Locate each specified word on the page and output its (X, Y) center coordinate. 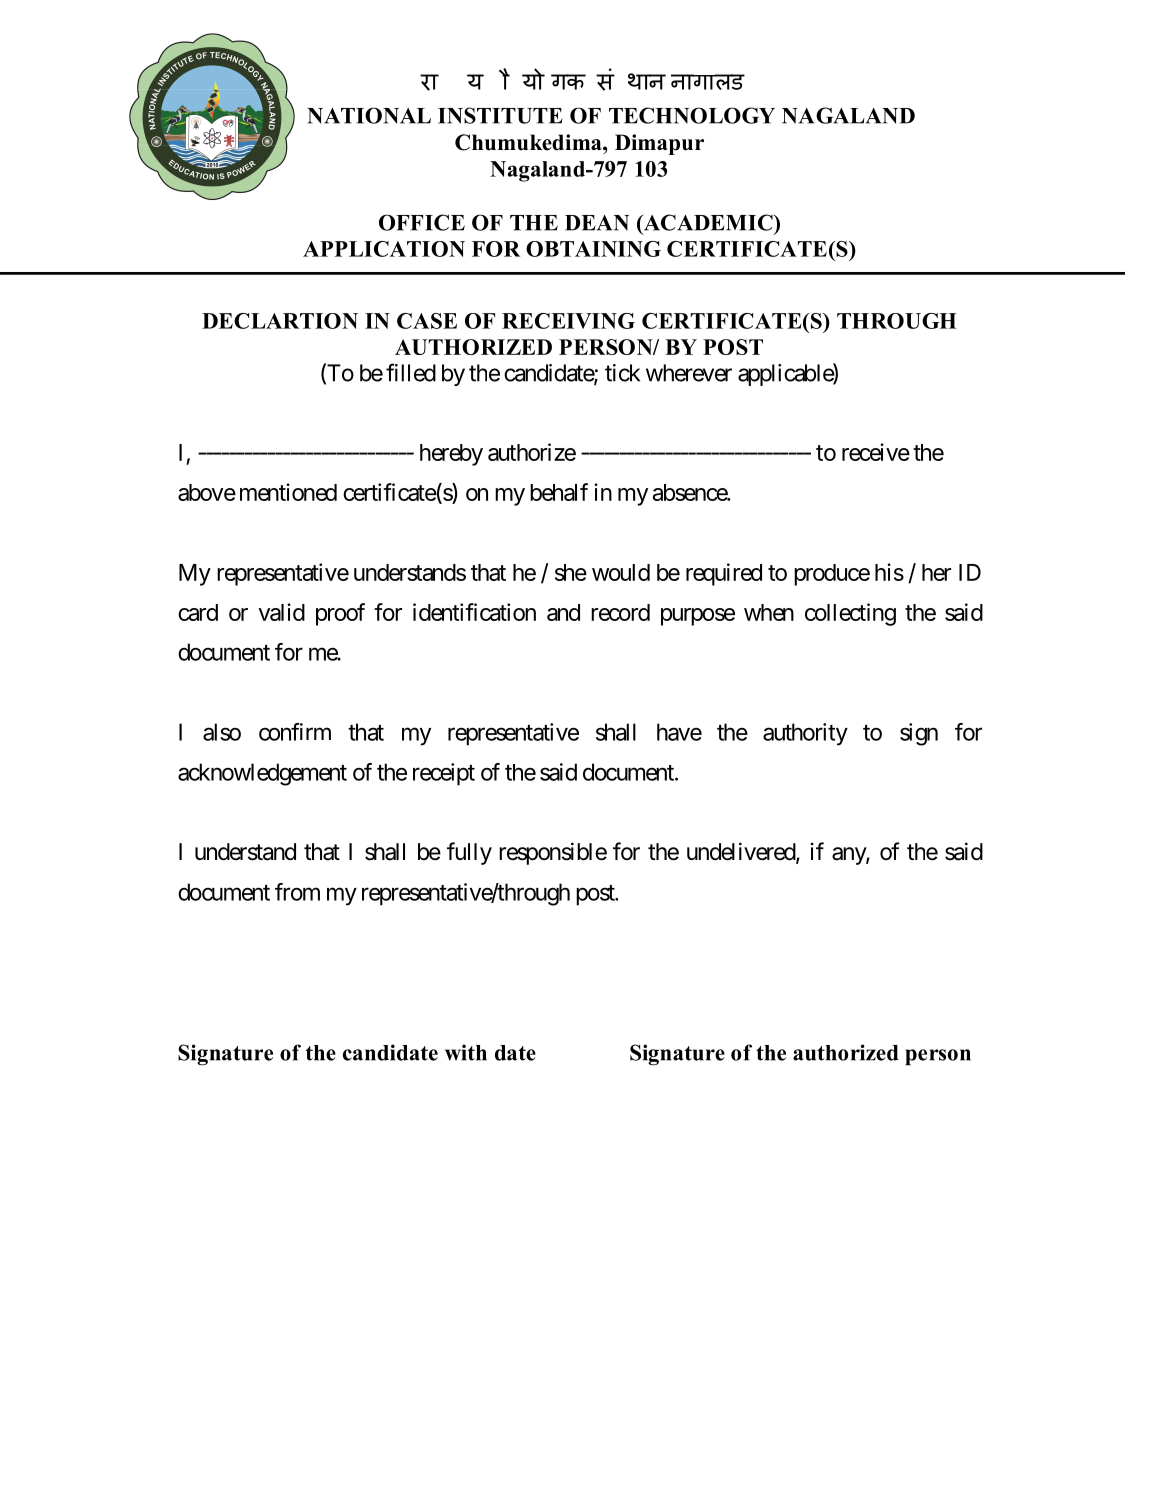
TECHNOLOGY (692, 115)
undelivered (742, 852)
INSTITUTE (500, 115)
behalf (559, 492)
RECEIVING (568, 321)
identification (474, 612)
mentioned (288, 492)
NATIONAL (369, 115)
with (466, 1052)
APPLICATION (384, 249)
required (724, 574)
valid (281, 612)
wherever (689, 373)
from (297, 892)
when (769, 612)
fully (469, 853)
